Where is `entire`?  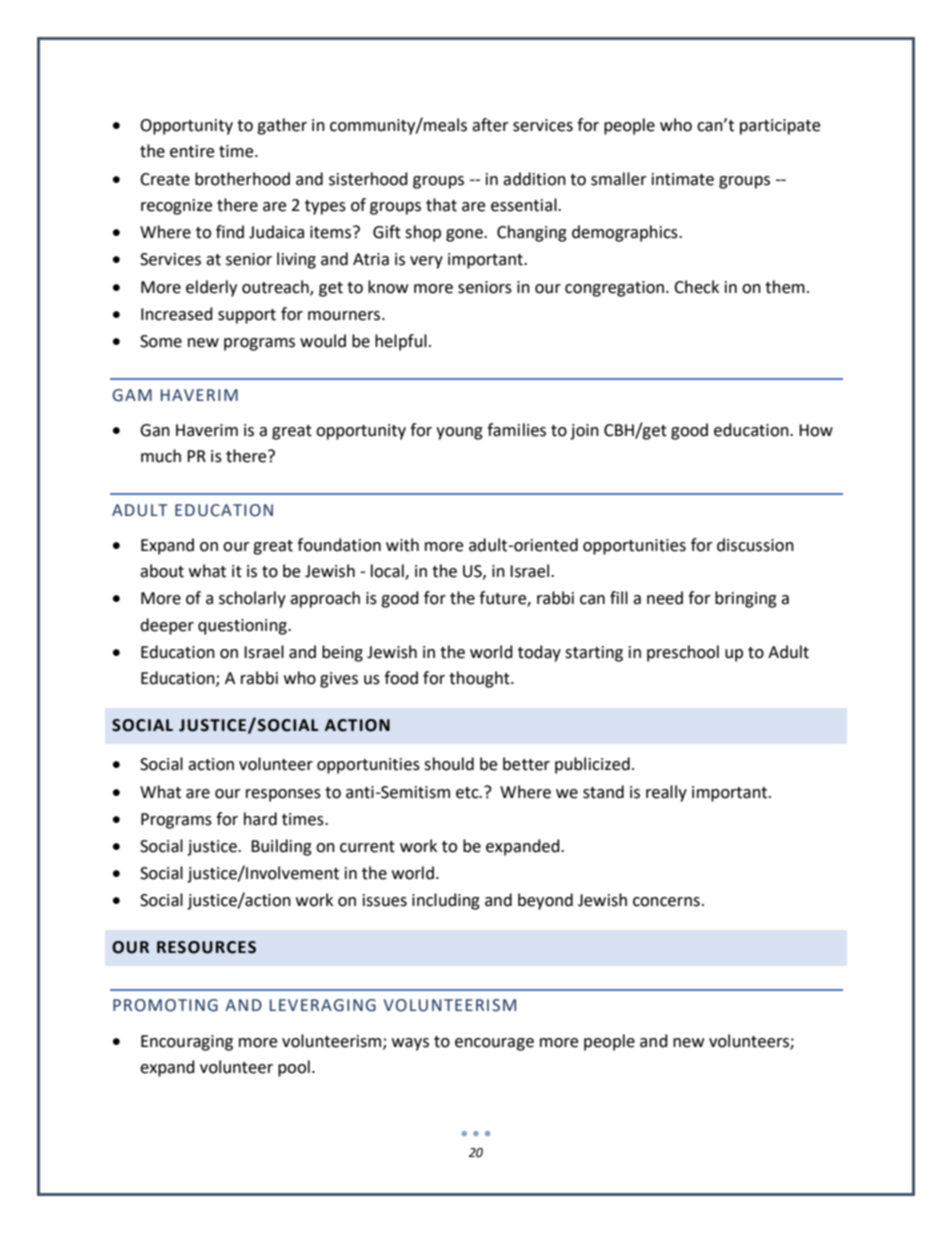
entire is located at coordinates (192, 151).
